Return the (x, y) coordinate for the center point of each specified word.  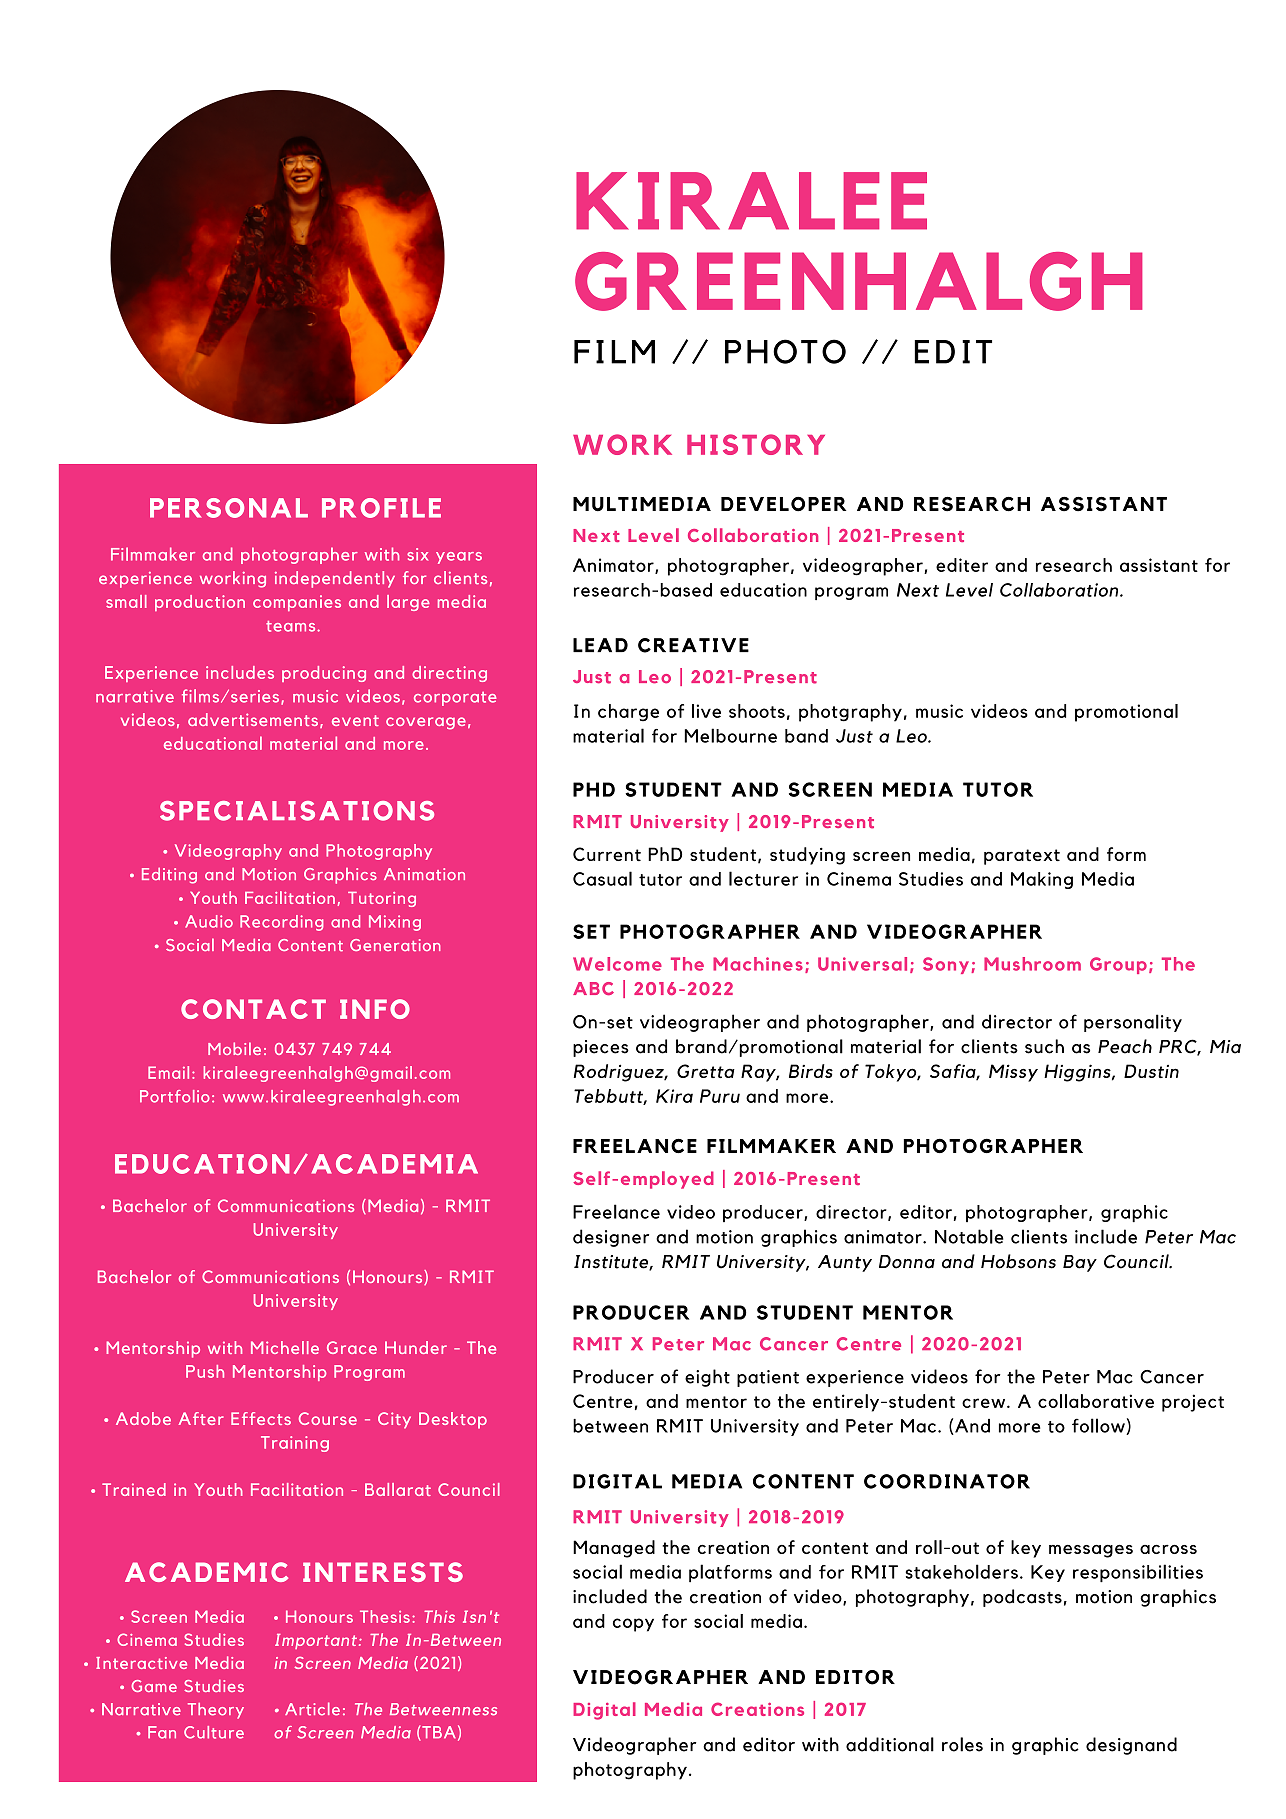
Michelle (285, 1347)
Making (1042, 880)
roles (962, 1744)
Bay (1080, 1263)
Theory (216, 1711)
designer (611, 1238)
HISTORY (756, 444)
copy (633, 1625)
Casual (602, 878)
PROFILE (381, 508)
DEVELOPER (783, 504)
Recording (282, 923)
